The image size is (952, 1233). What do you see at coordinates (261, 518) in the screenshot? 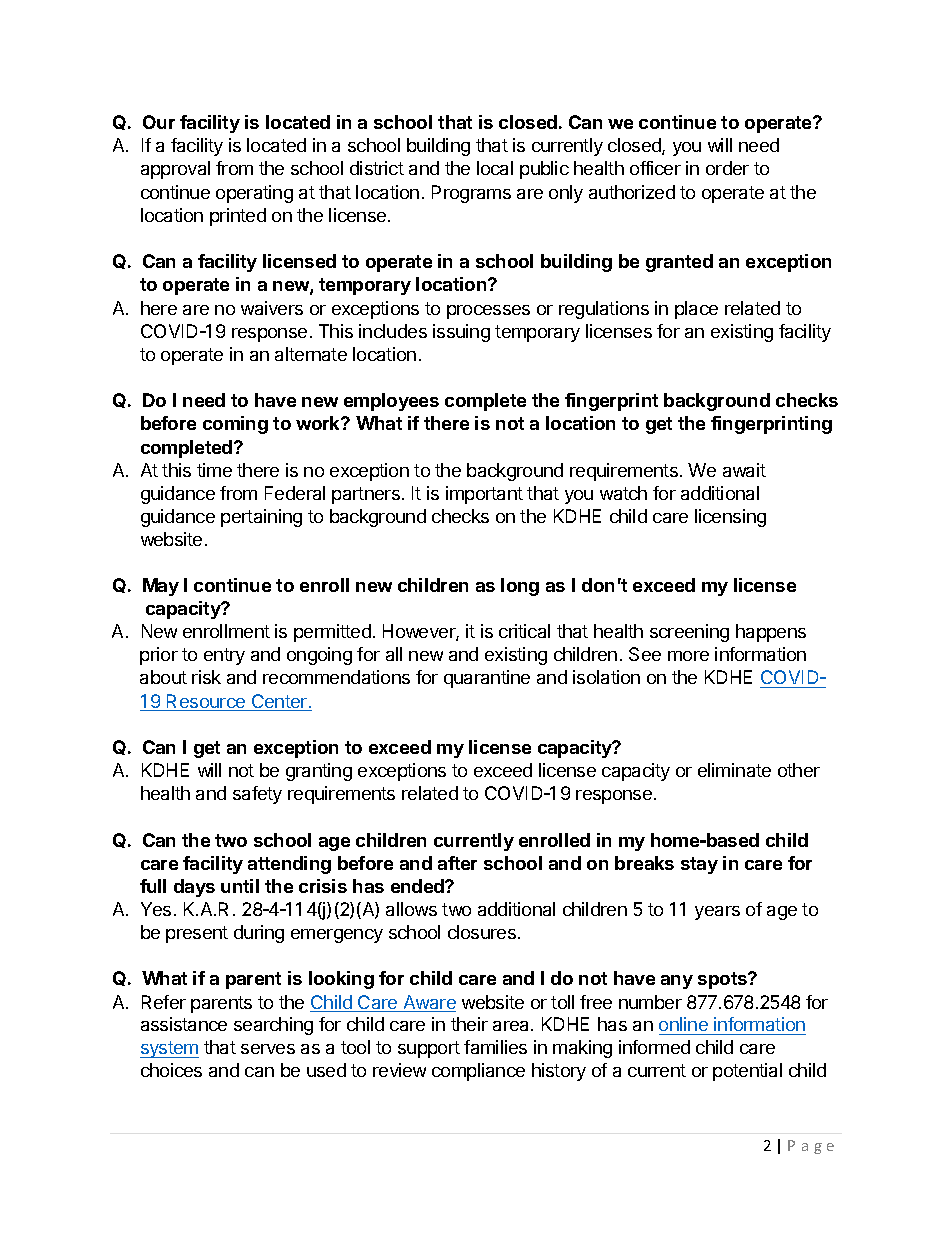
I see `pertaining` at bounding box center [261, 518].
